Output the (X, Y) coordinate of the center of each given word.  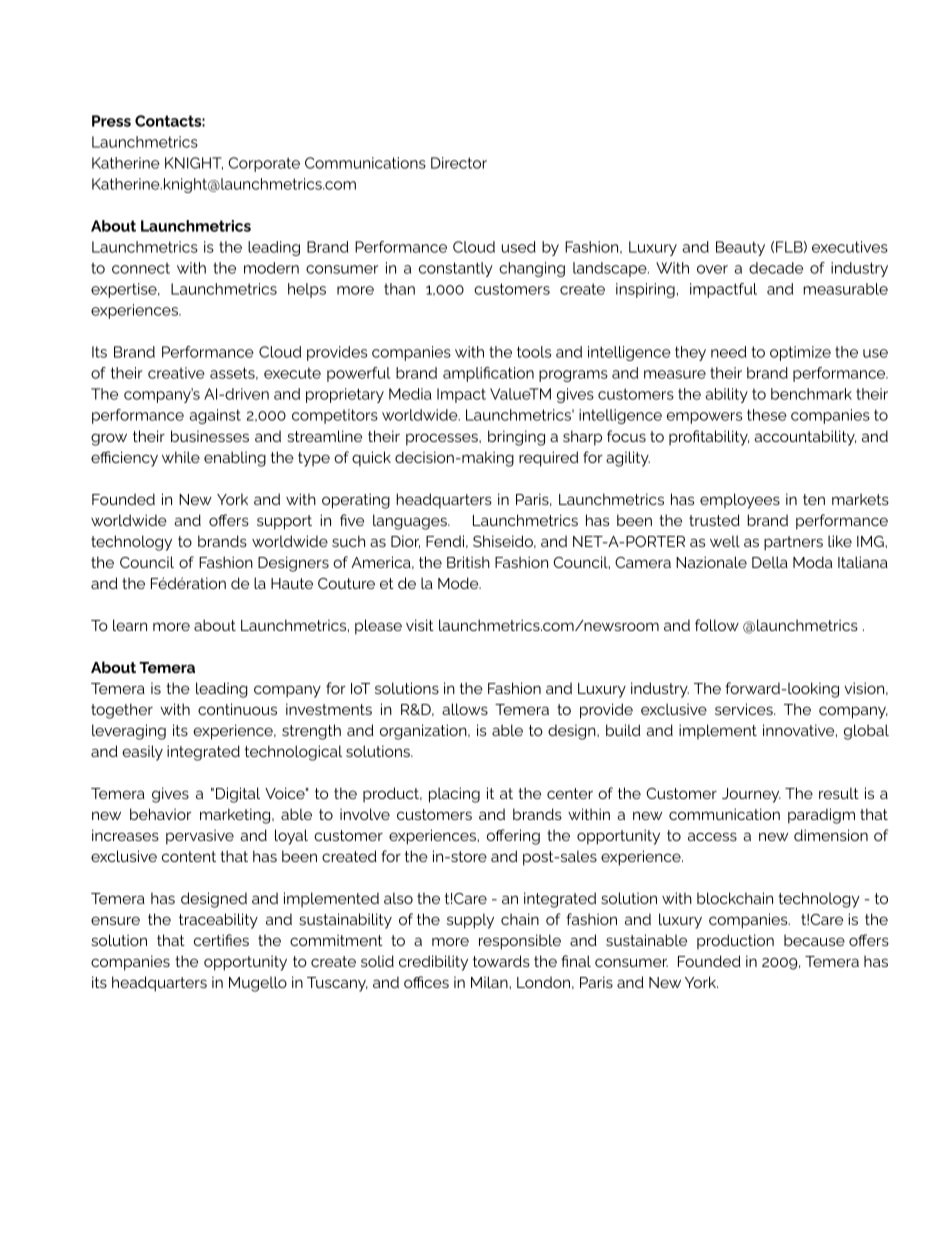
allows (465, 709)
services (745, 709)
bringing (516, 438)
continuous (237, 709)
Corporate (264, 164)
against (215, 416)
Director (459, 163)
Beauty (740, 248)
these (767, 415)
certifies (221, 940)
